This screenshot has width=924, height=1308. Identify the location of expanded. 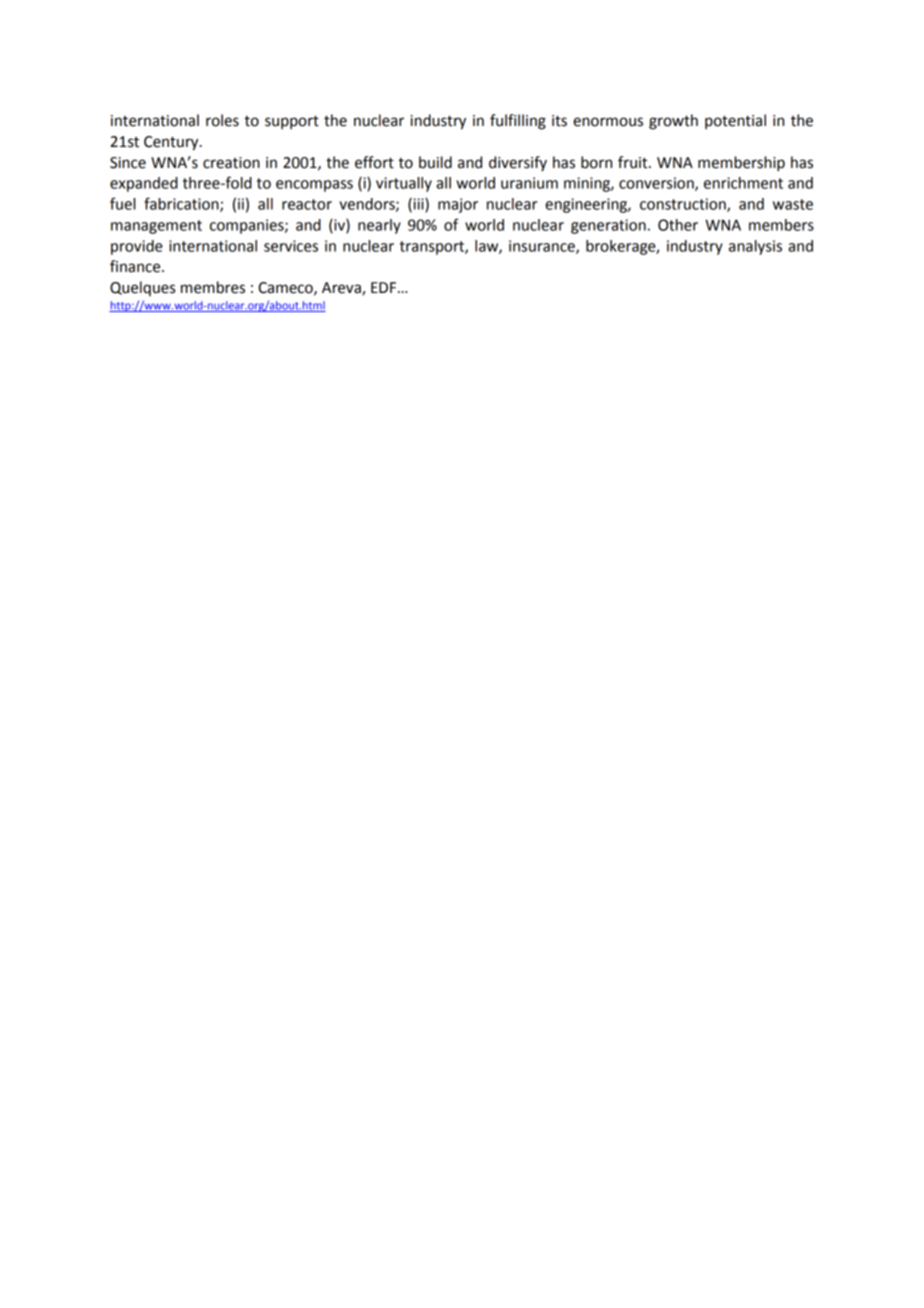
(144, 184).
